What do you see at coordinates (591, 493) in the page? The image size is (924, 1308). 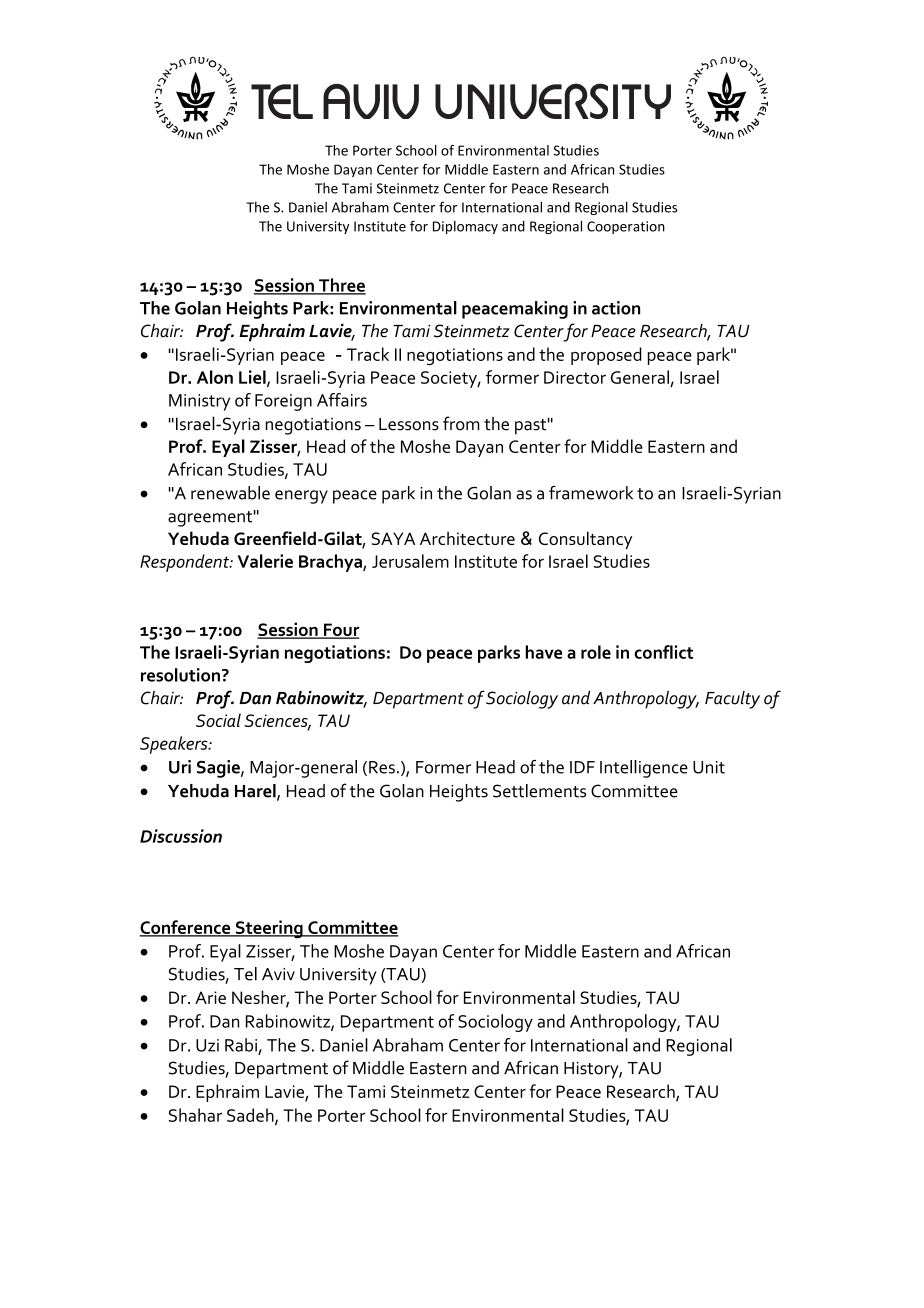 I see `framework` at bounding box center [591, 493].
